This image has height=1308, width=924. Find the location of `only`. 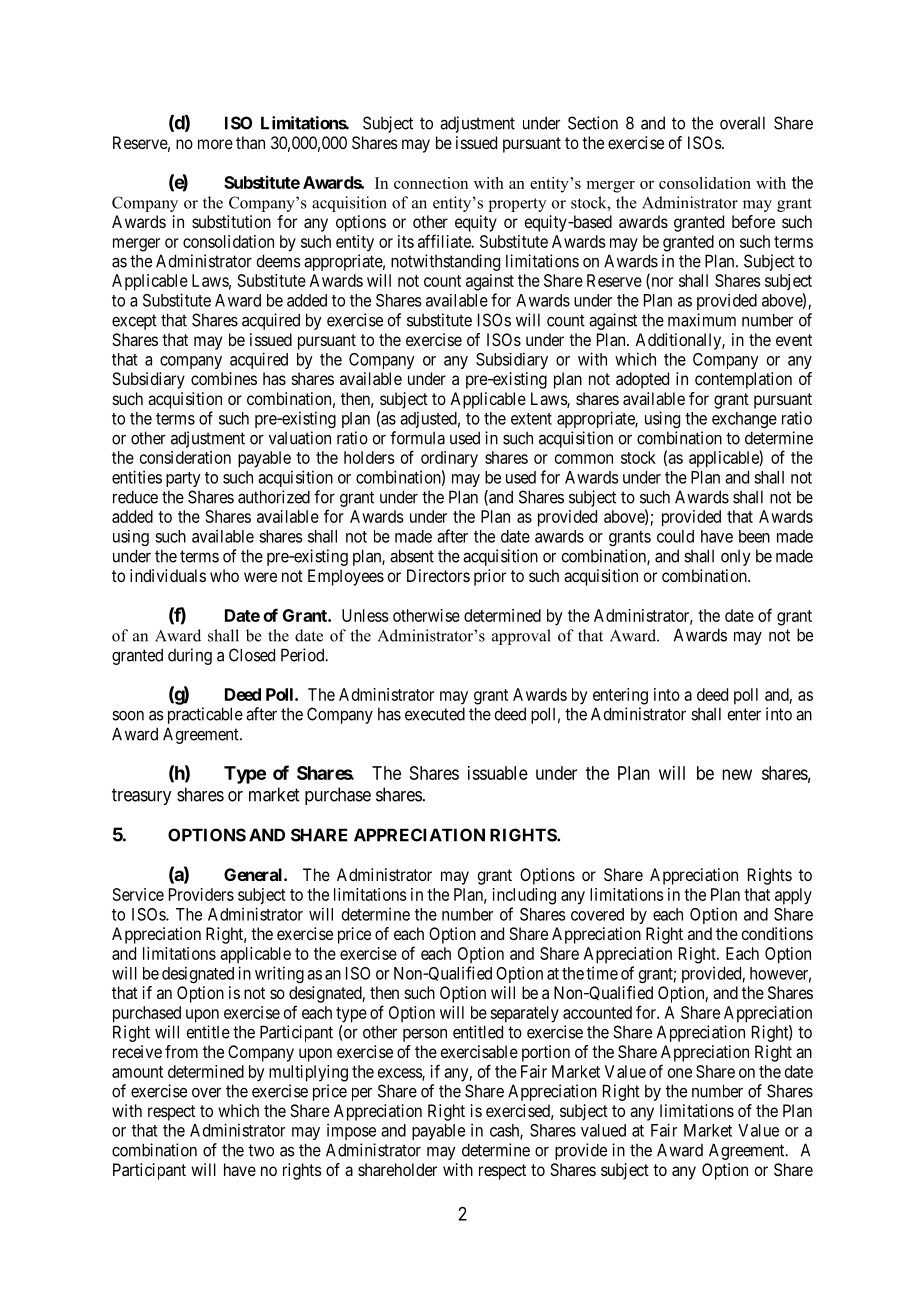

only is located at coordinates (736, 558).
